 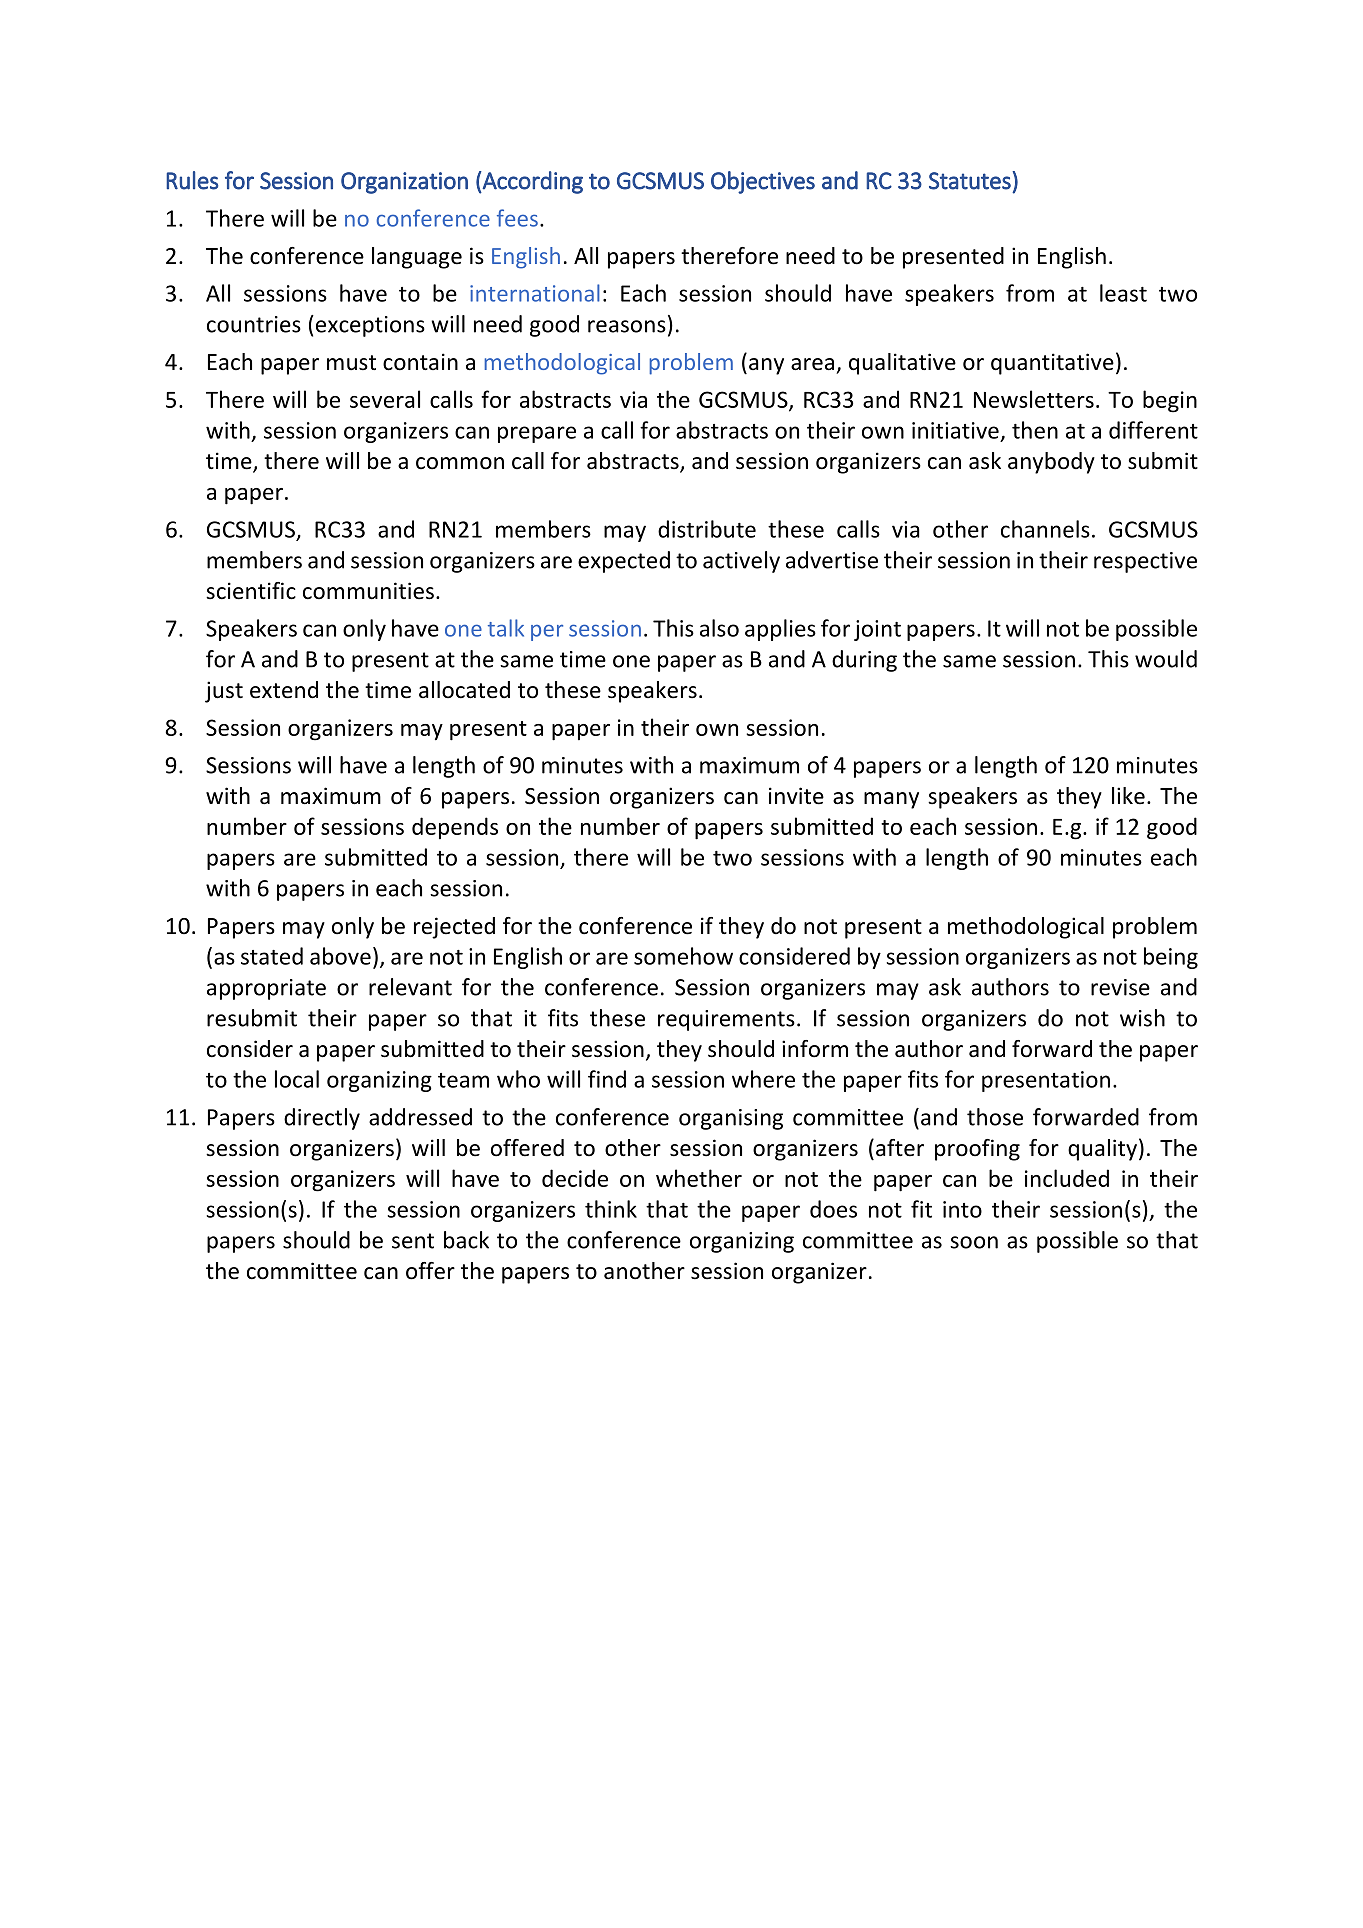 I want to click on Objectives, so click(x=763, y=182).
